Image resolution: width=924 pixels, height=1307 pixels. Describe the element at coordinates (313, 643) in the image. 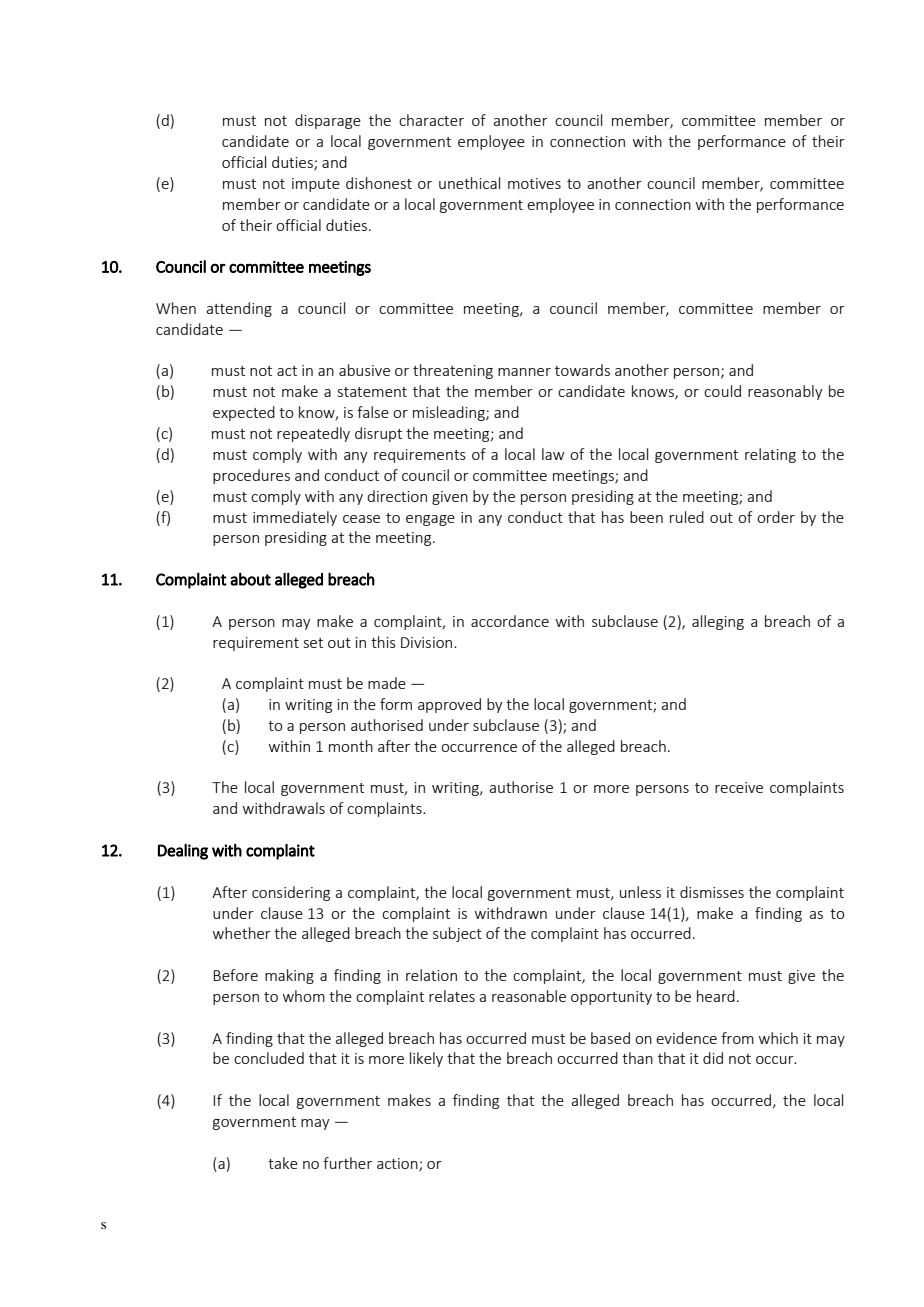

I see `set` at that location.
